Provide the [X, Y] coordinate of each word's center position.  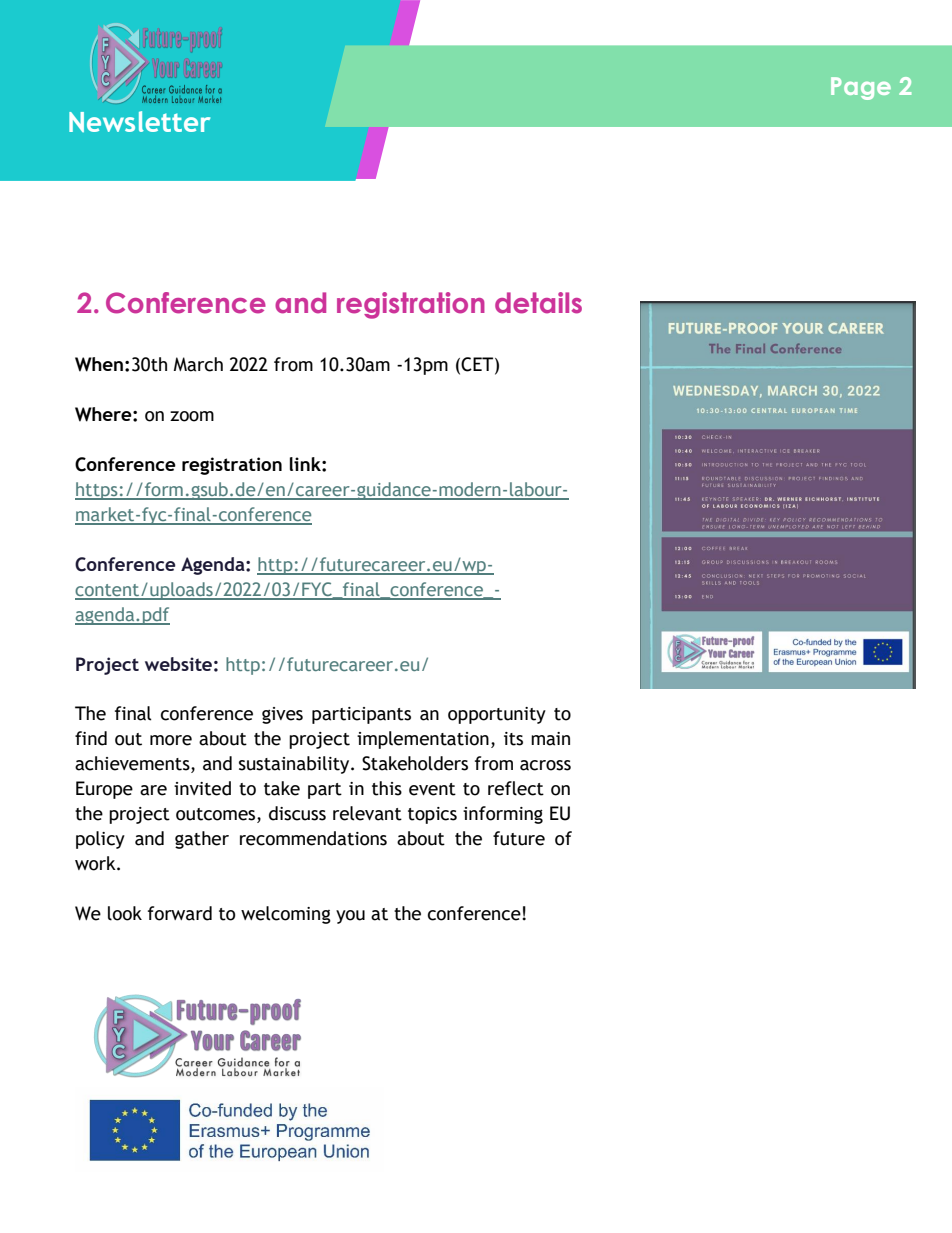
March [198, 364]
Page [861, 88]
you [350, 917]
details [538, 303]
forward [180, 913]
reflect [516, 788]
